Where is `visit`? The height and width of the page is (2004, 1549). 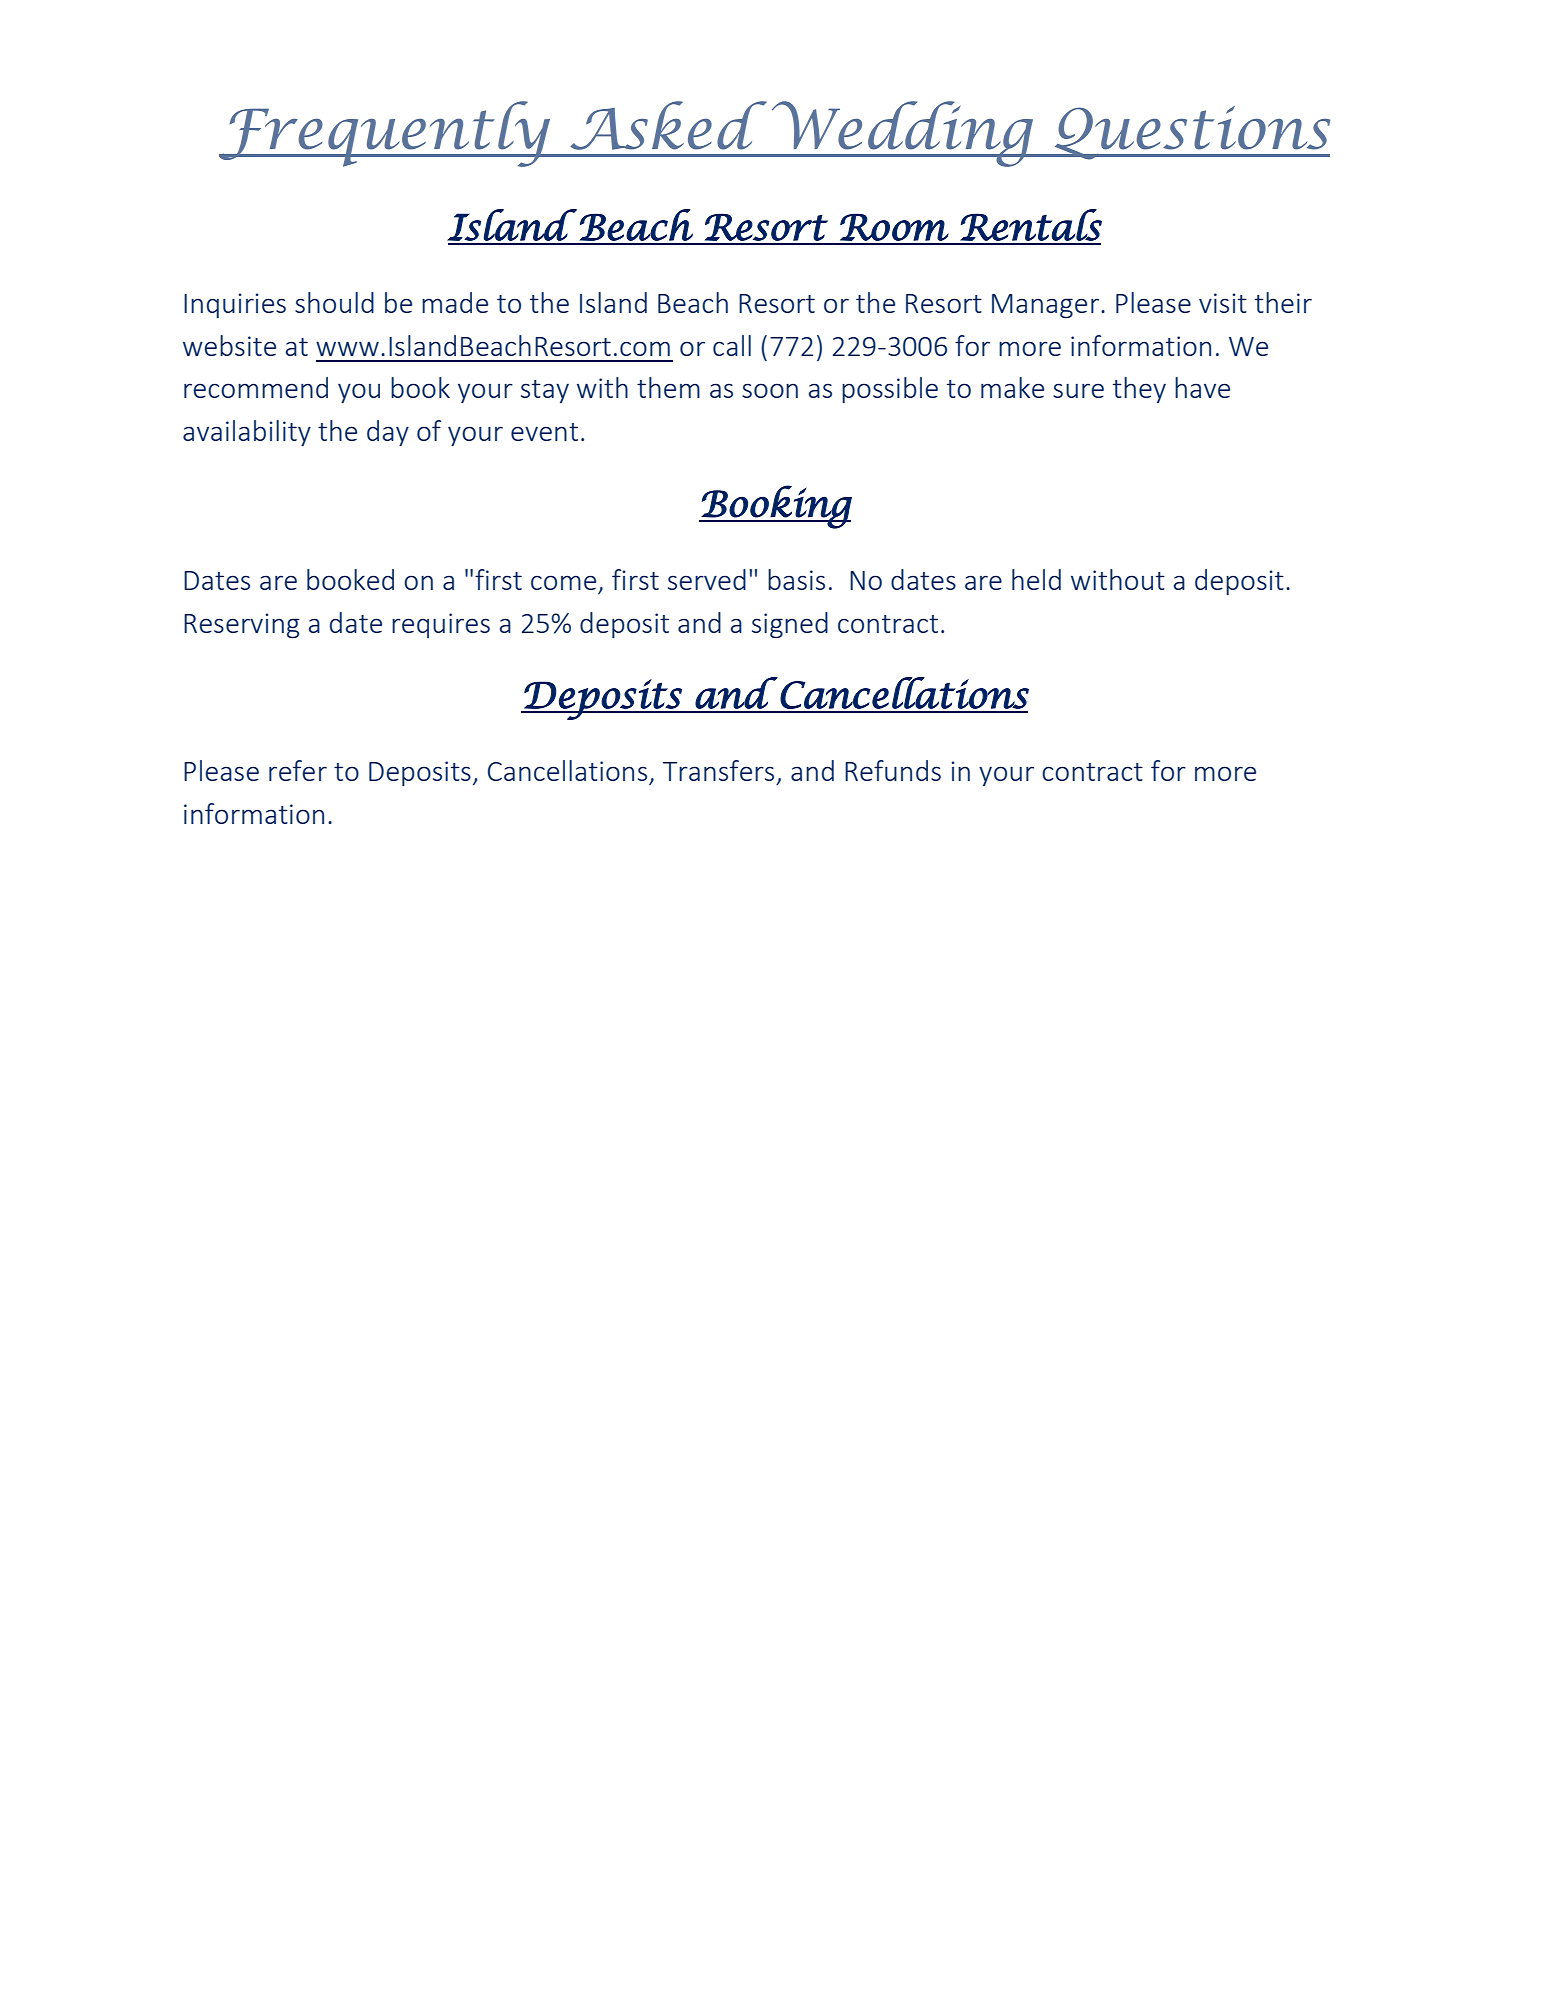 visit is located at coordinates (1223, 303).
